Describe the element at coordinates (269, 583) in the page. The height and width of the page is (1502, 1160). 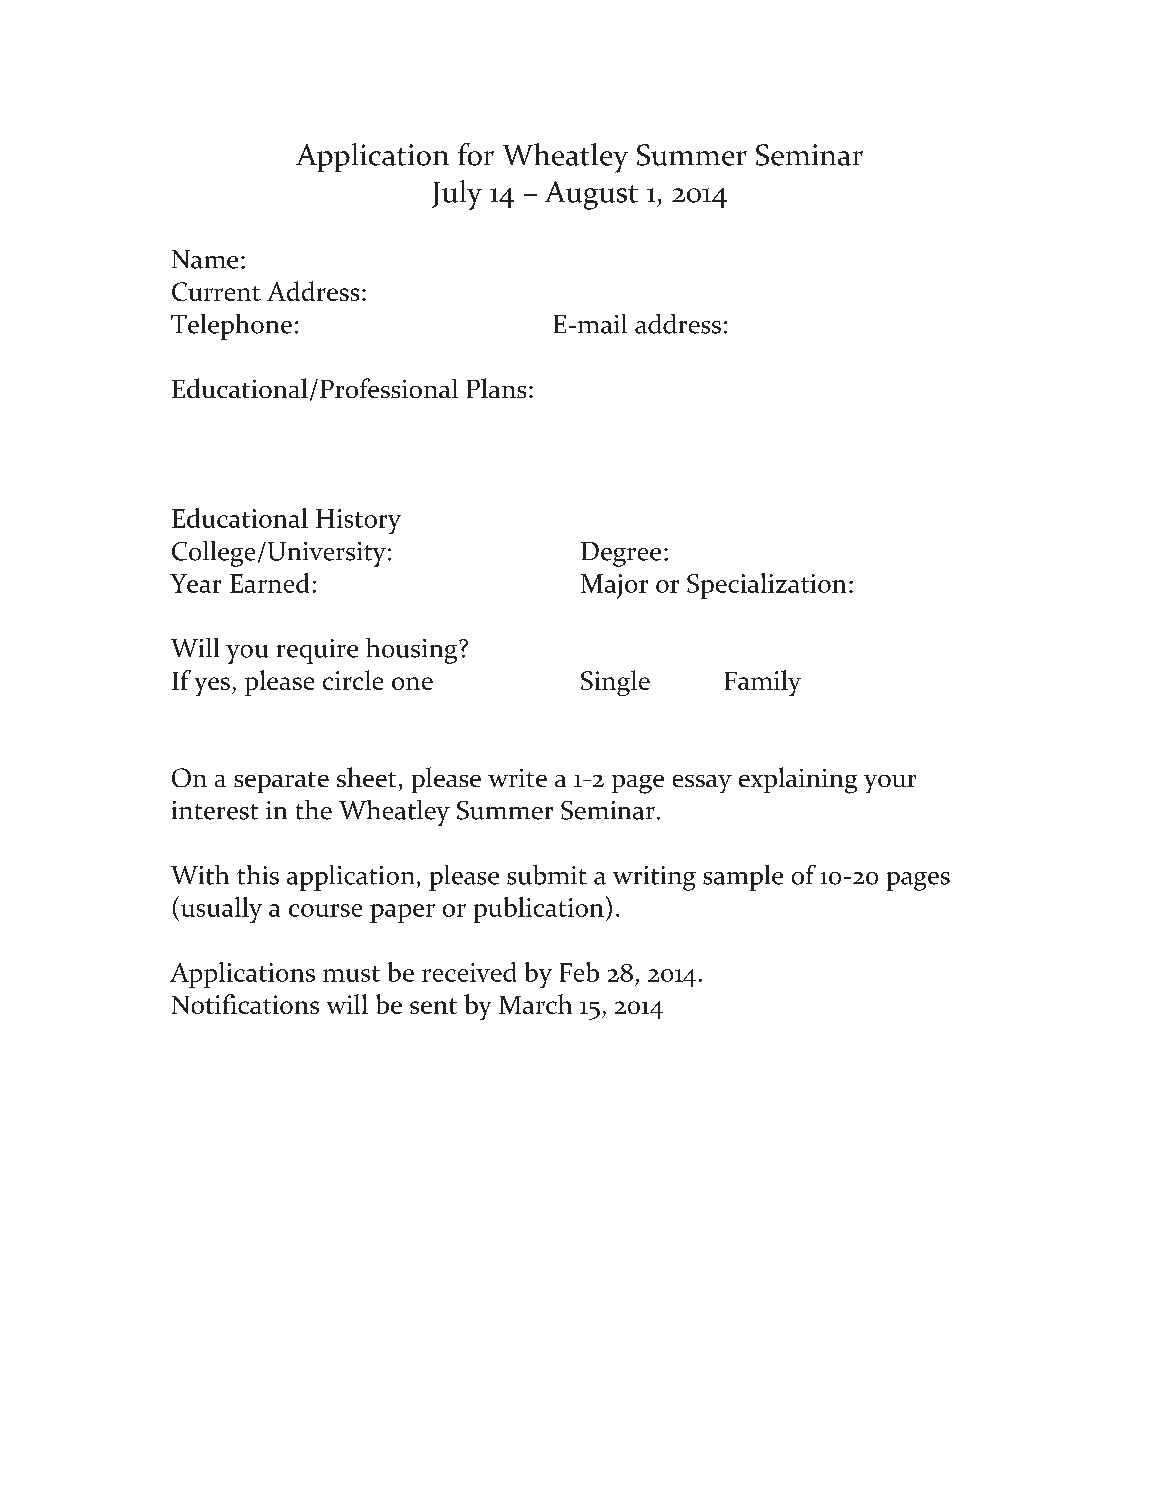
I see `Earned` at that location.
